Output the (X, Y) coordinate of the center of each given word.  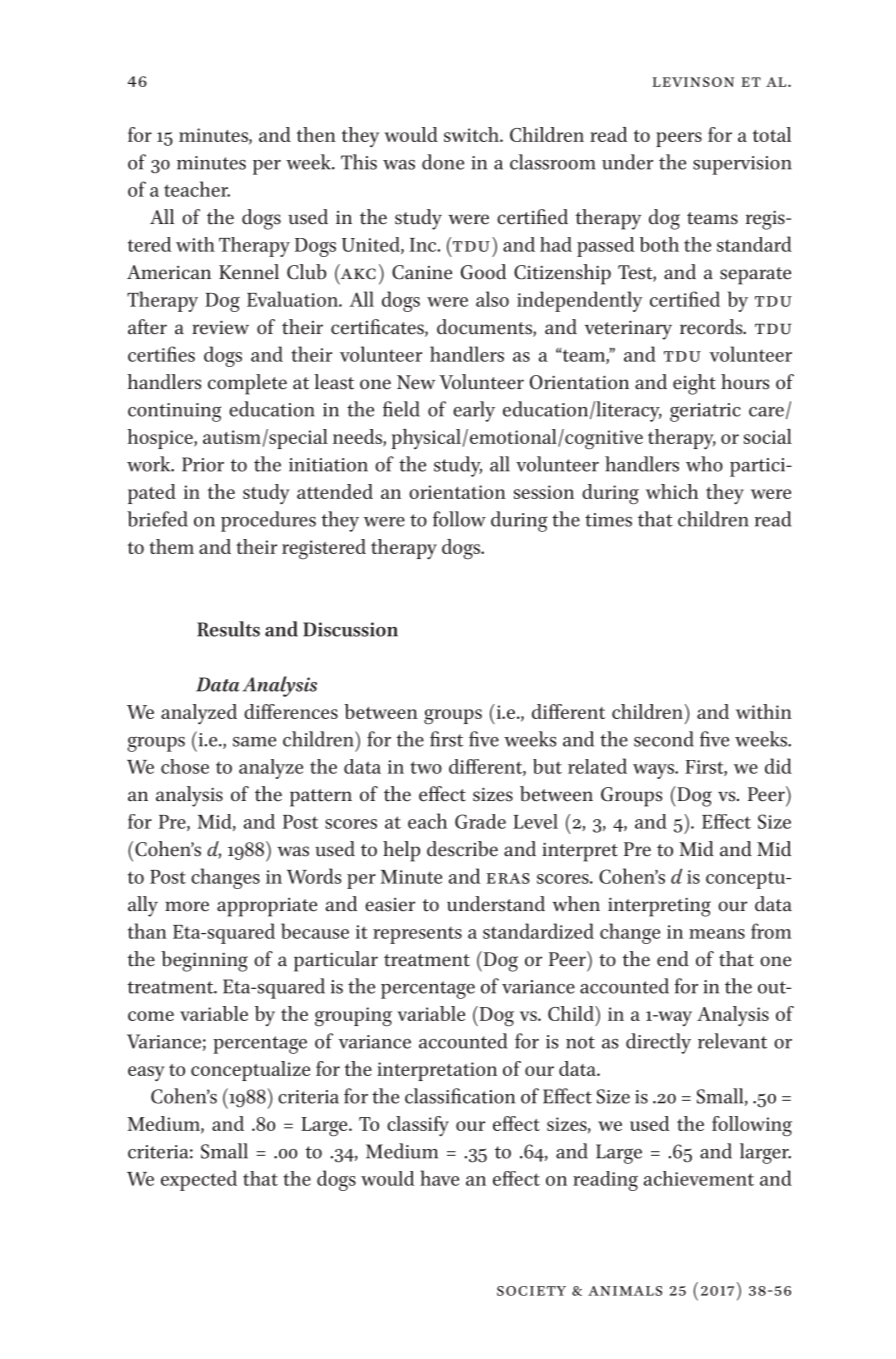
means (717, 934)
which (672, 491)
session (544, 492)
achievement (698, 1178)
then (316, 134)
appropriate (267, 907)
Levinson (693, 82)
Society (531, 1291)
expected (199, 1180)
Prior (203, 464)
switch (472, 134)
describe (462, 849)
